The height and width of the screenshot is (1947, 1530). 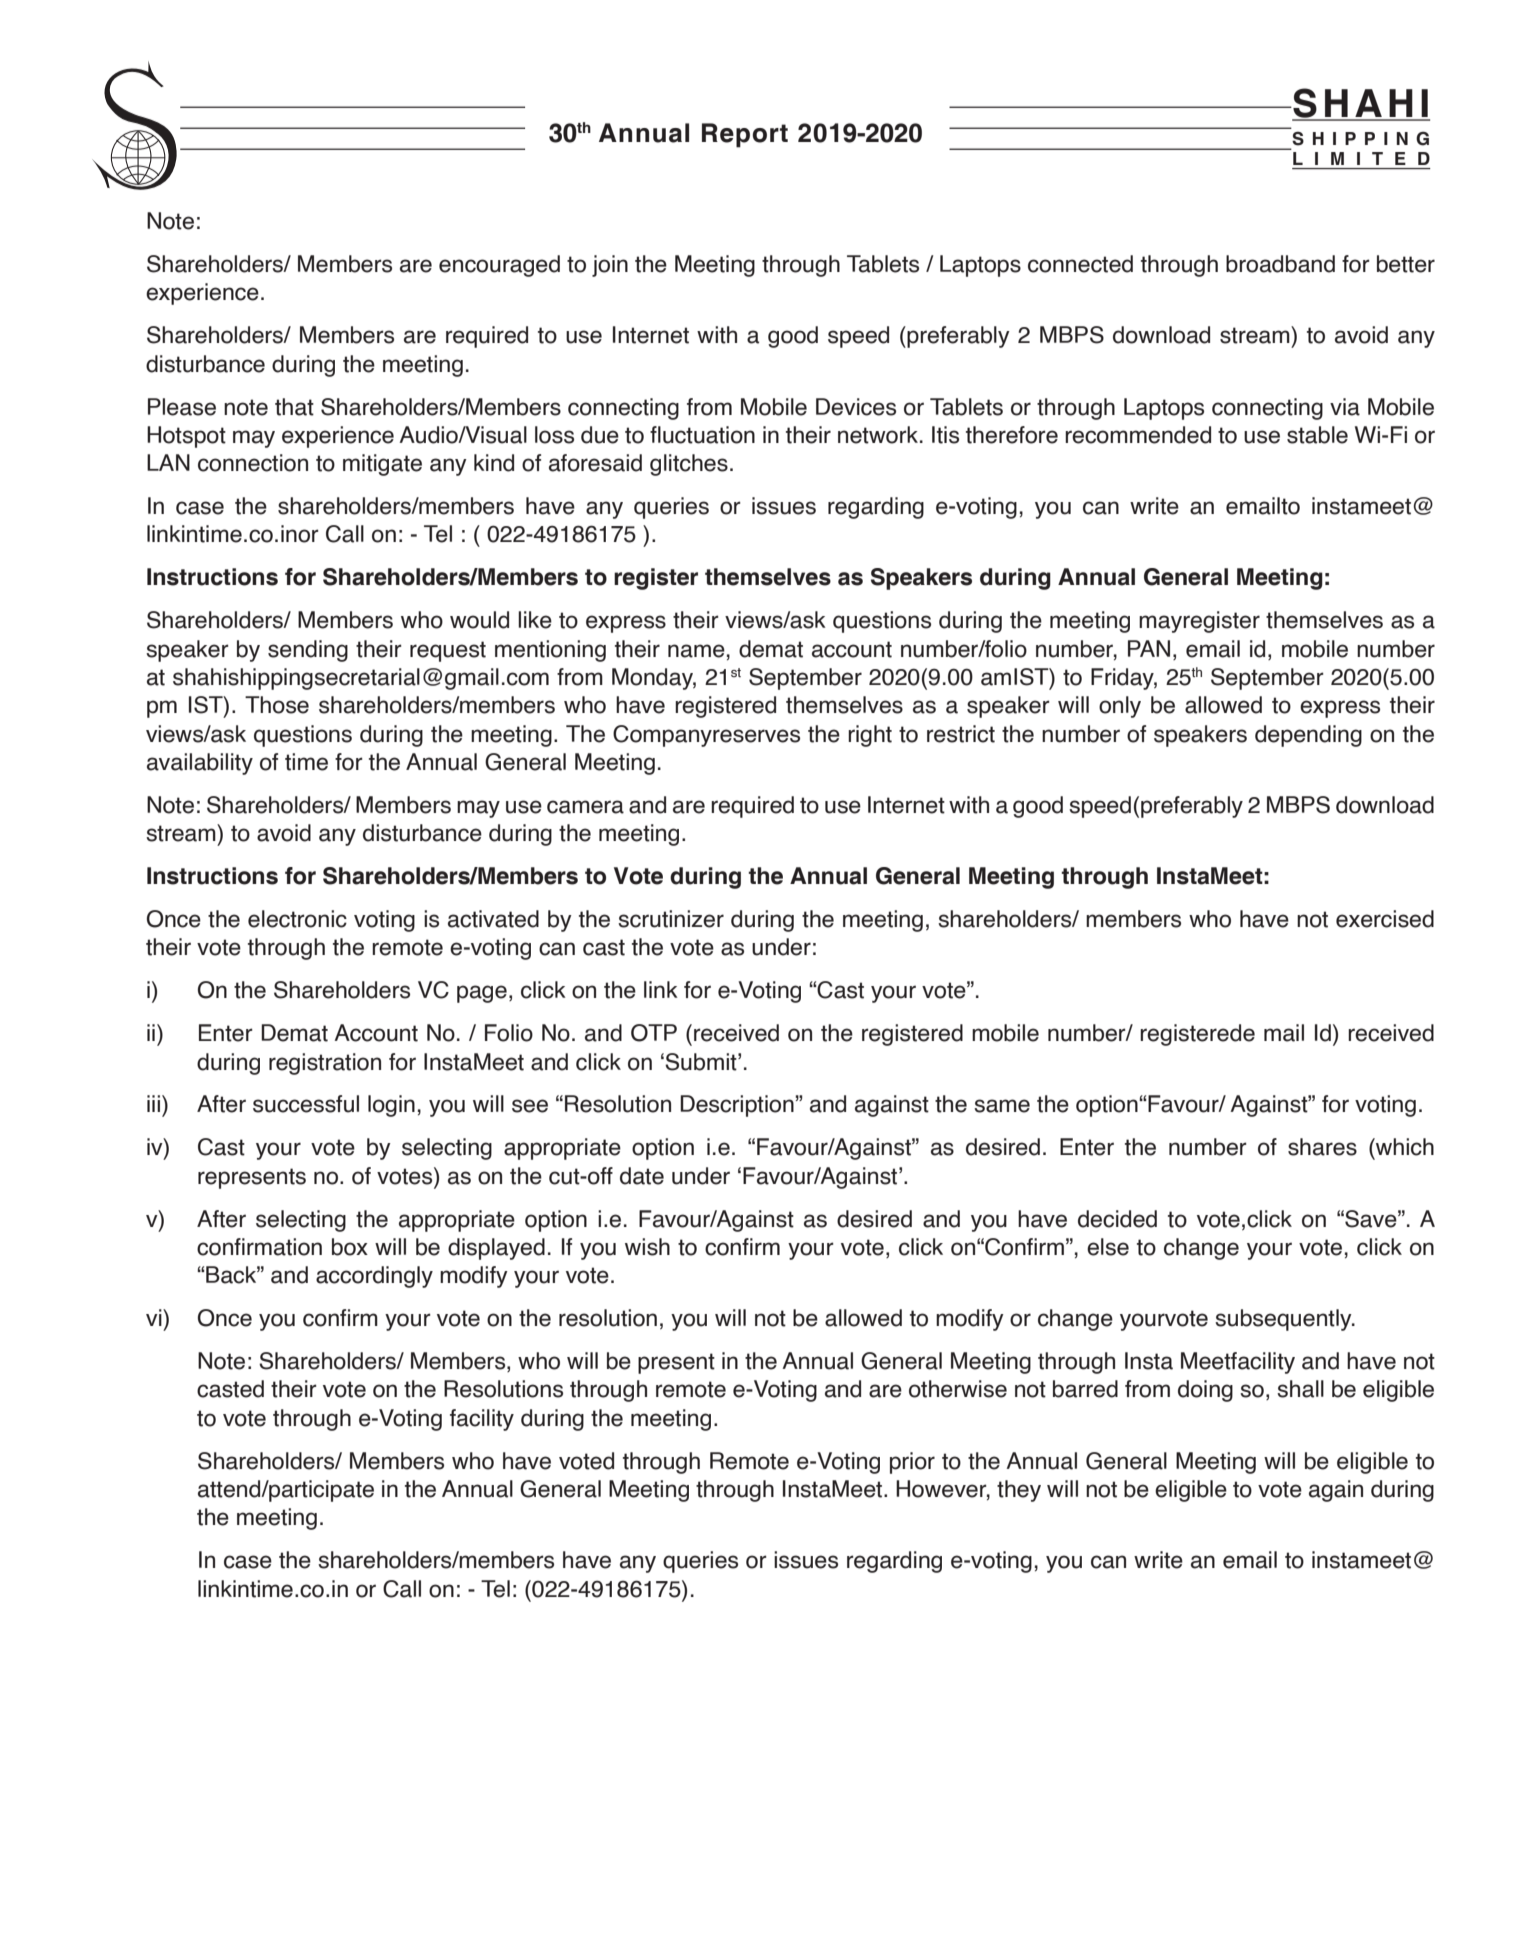 What do you see at coordinates (745, 135) in the screenshot?
I see `Report` at bounding box center [745, 135].
